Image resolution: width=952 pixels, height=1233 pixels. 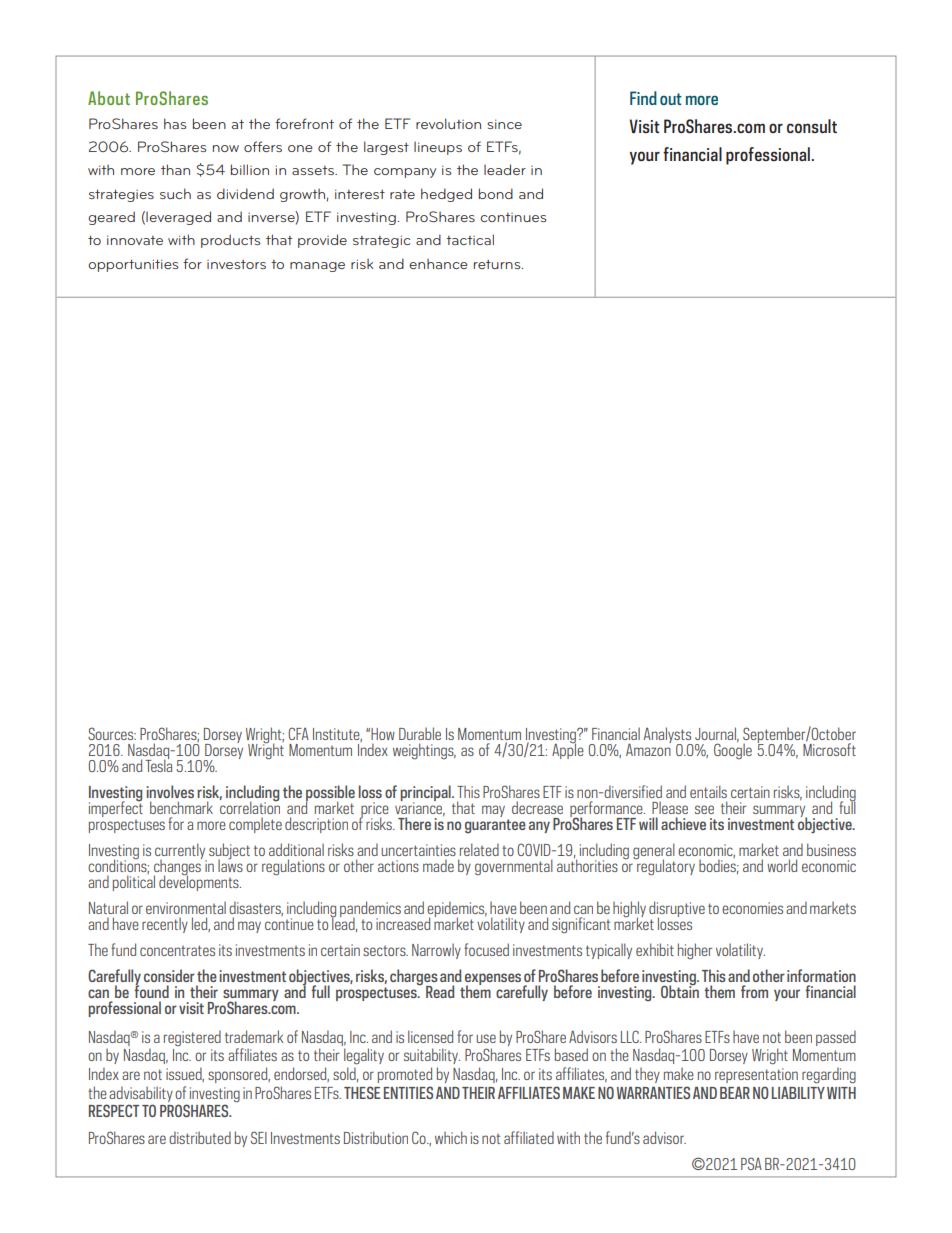 I want to click on consult, so click(x=812, y=126).
